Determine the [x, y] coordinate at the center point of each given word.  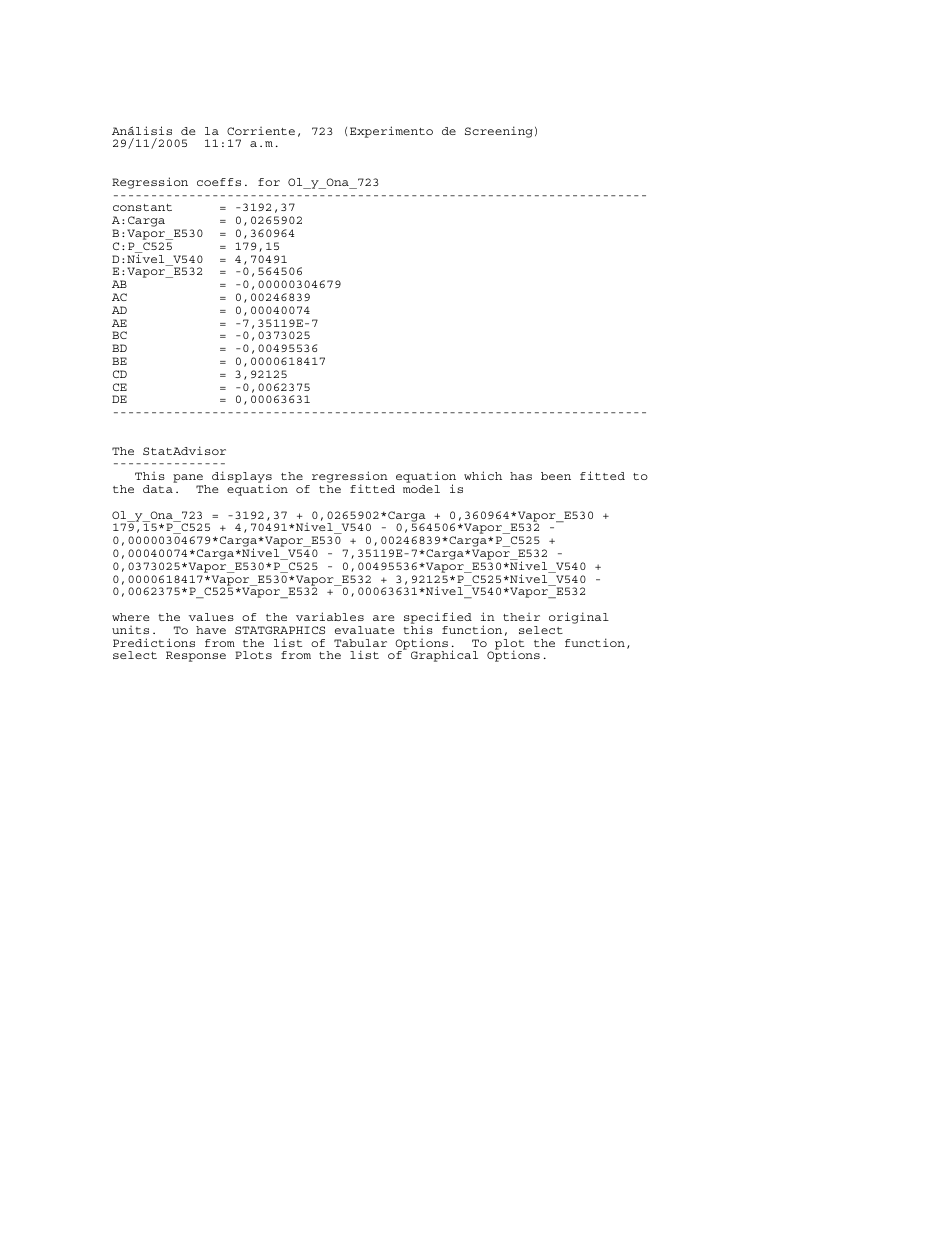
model [421, 489]
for [269, 182]
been [556, 476]
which [483, 475]
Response [196, 656]
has [521, 476]
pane [189, 480]
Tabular [360, 643]
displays [242, 478]
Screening [499, 132]
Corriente [261, 131]
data [158, 489]
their [521, 617]
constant [142, 207]
